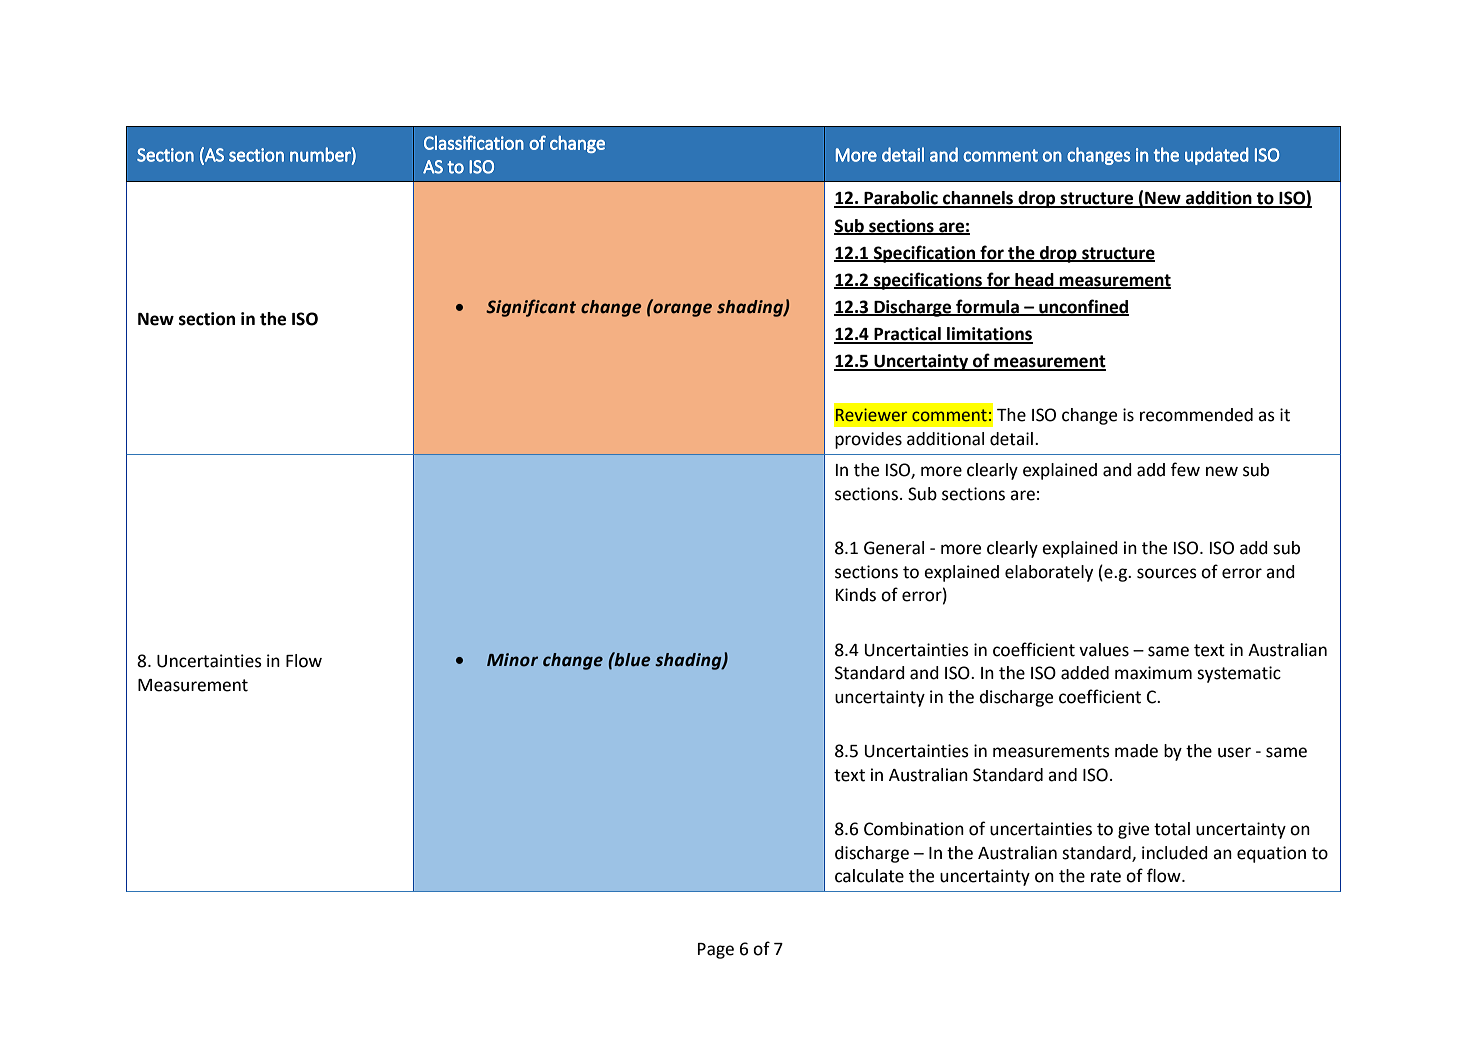 The image size is (1480, 1046). I want to click on Classification, so click(474, 142).
